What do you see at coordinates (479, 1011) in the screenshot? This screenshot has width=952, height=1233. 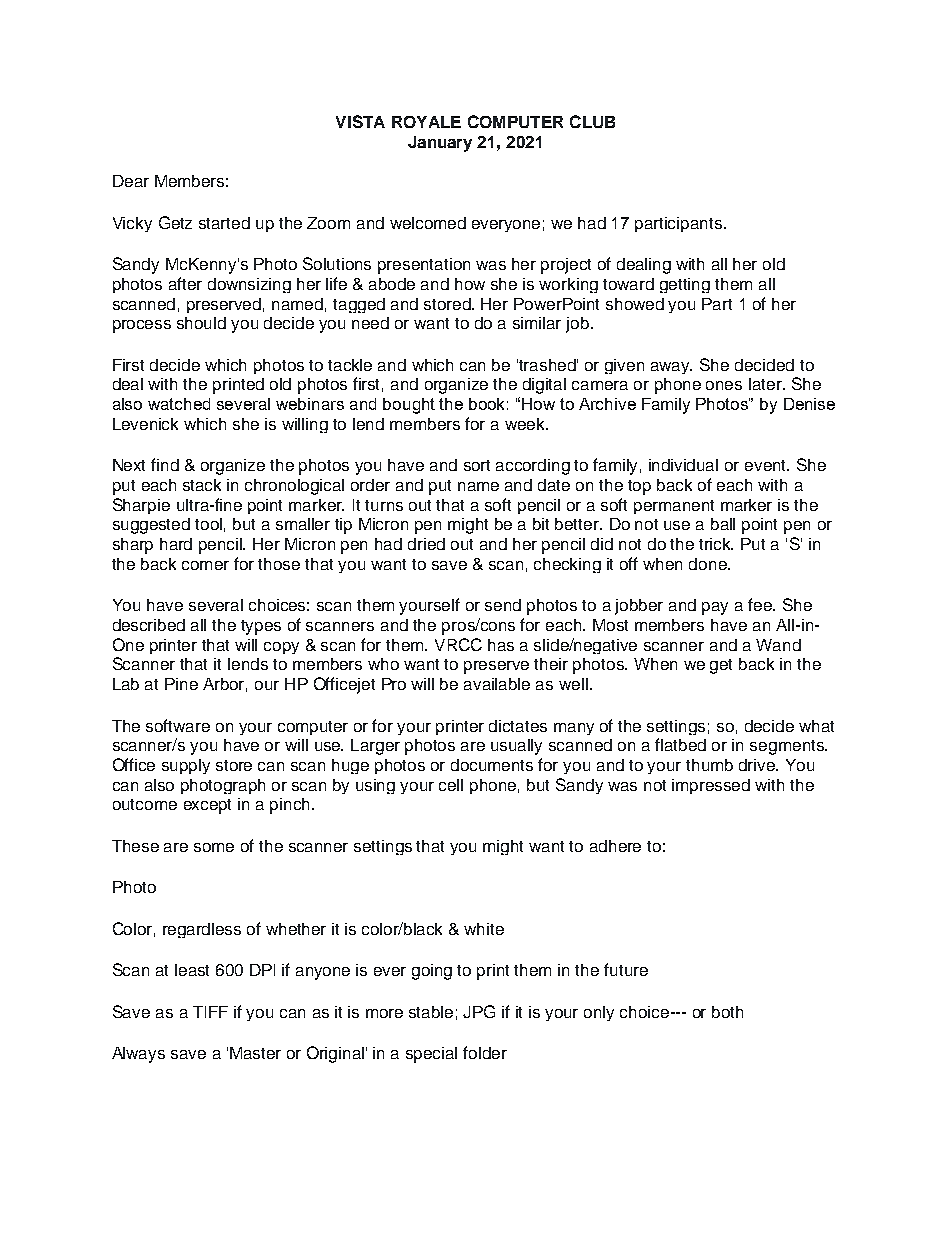 I see `JPG` at bounding box center [479, 1011].
